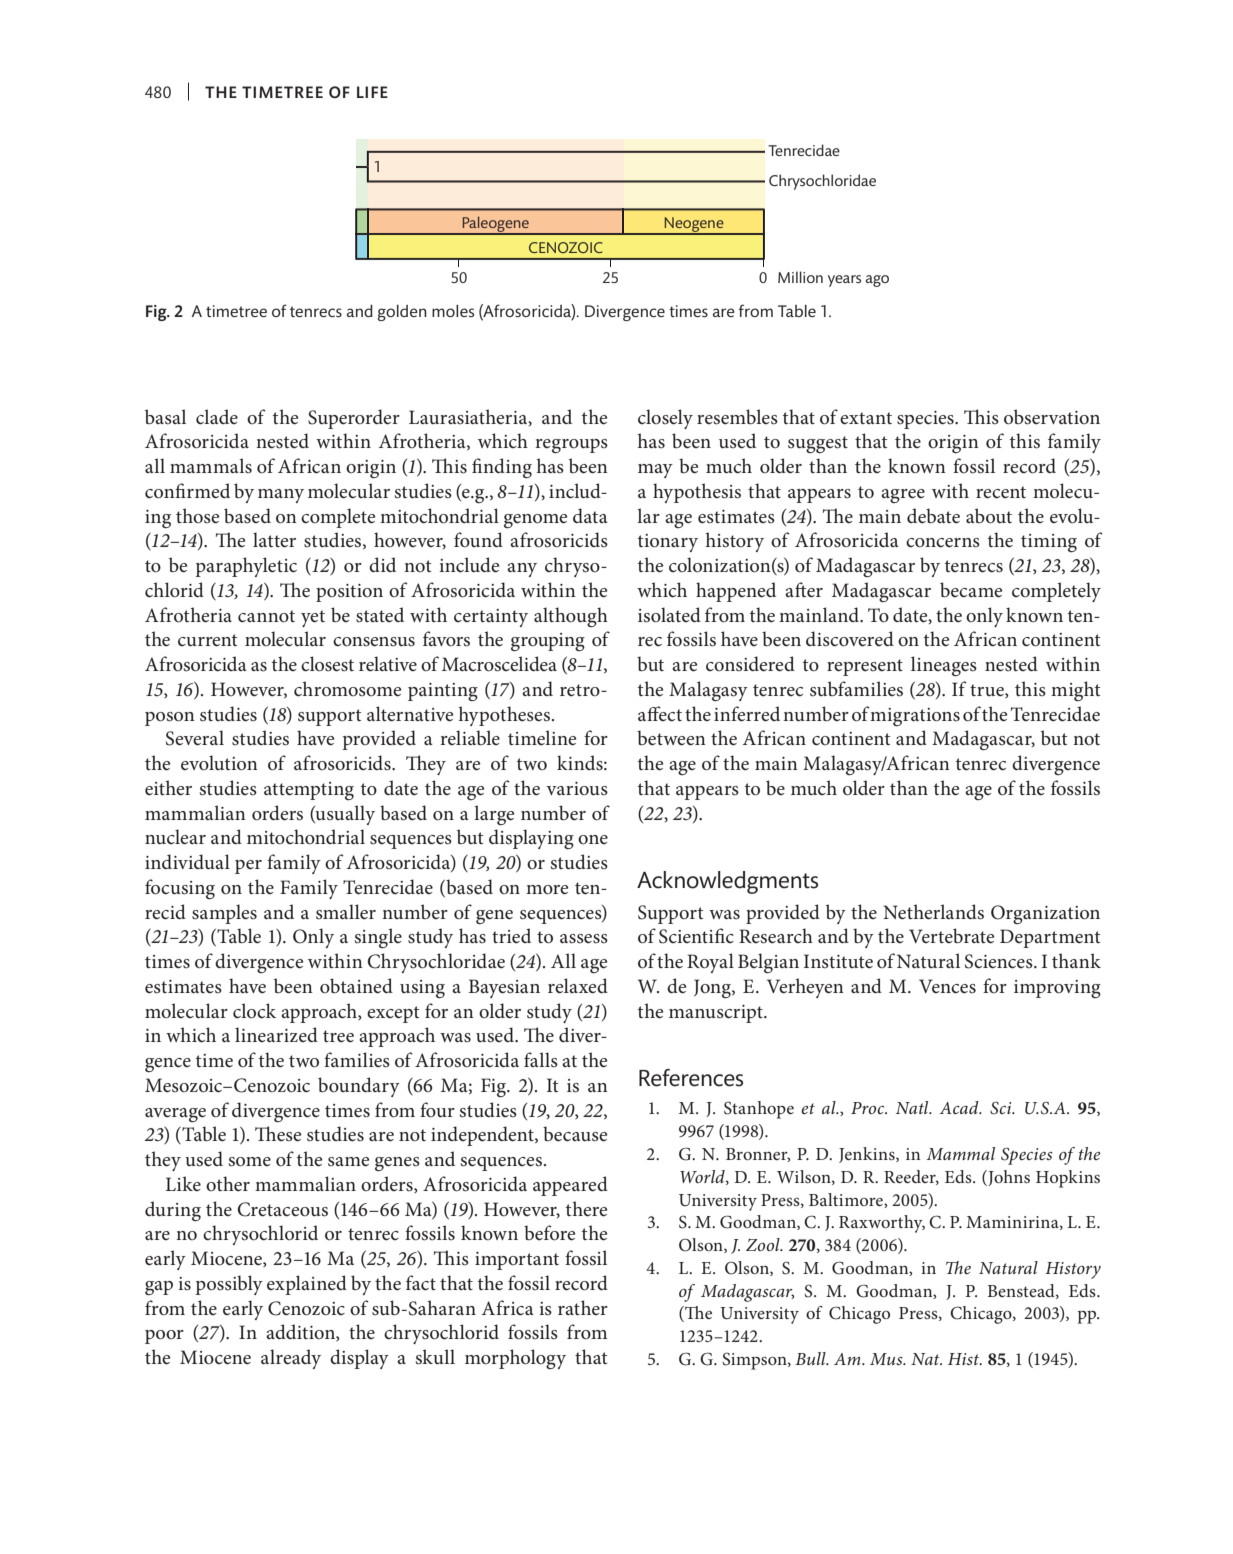 Image resolution: width=1233 pixels, height=1554 pixels. Describe the element at coordinates (671, 738) in the image. I see `between` at that location.
